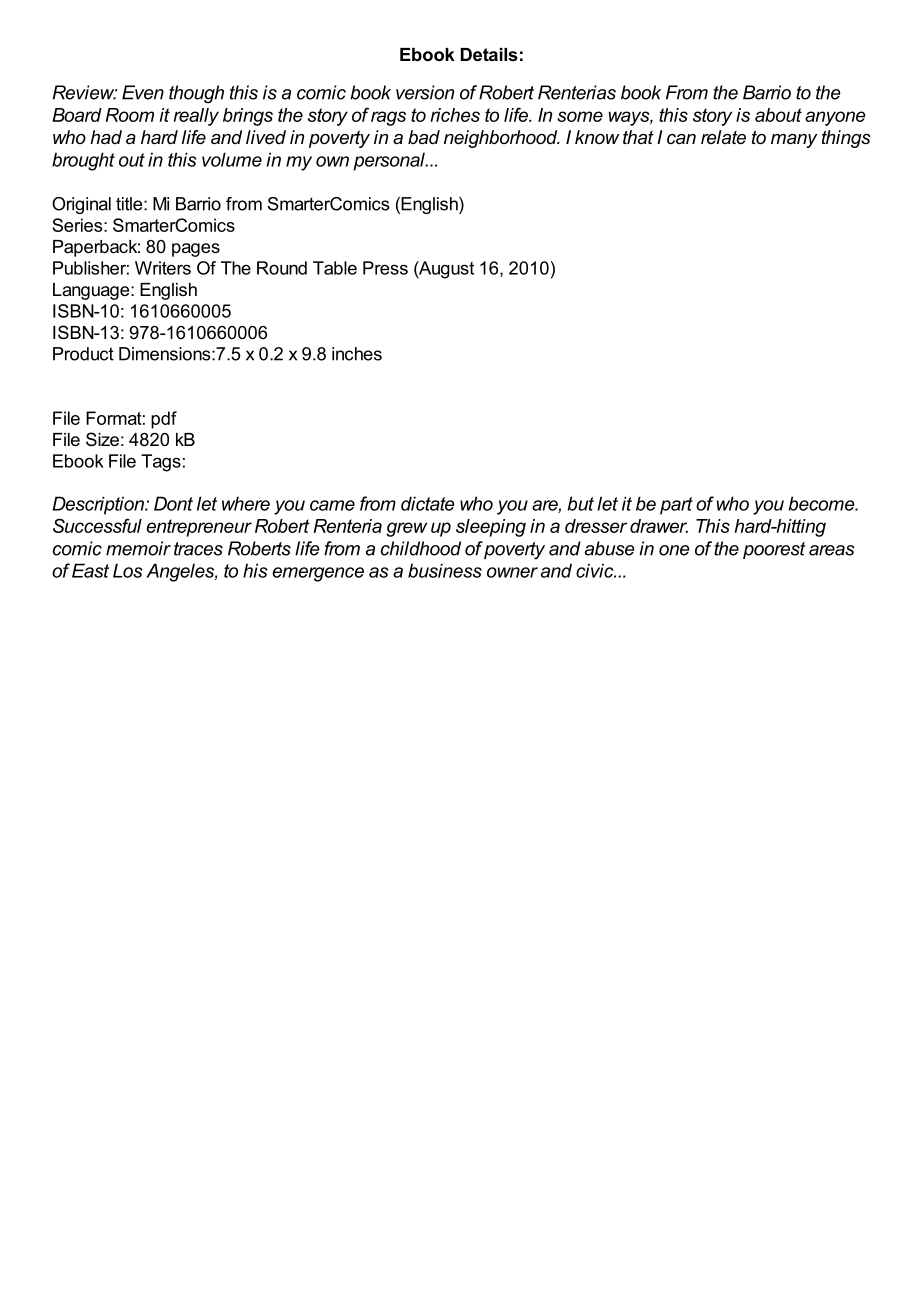 This image has height=1308, width=924. What do you see at coordinates (581, 503) in the image?
I see `but` at bounding box center [581, 503].
